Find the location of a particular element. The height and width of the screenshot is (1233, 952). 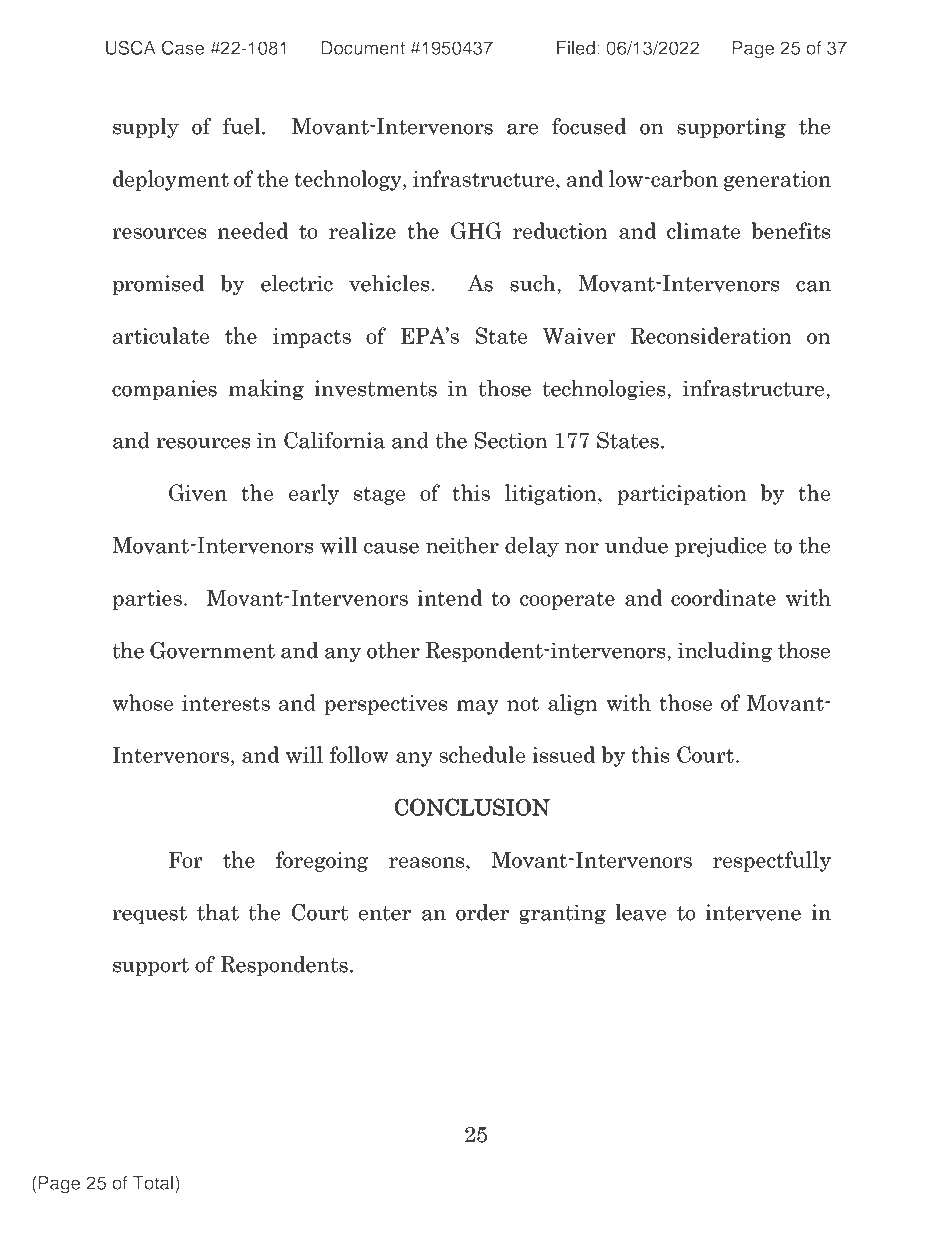

generation is located at coordinates (777, 181).
